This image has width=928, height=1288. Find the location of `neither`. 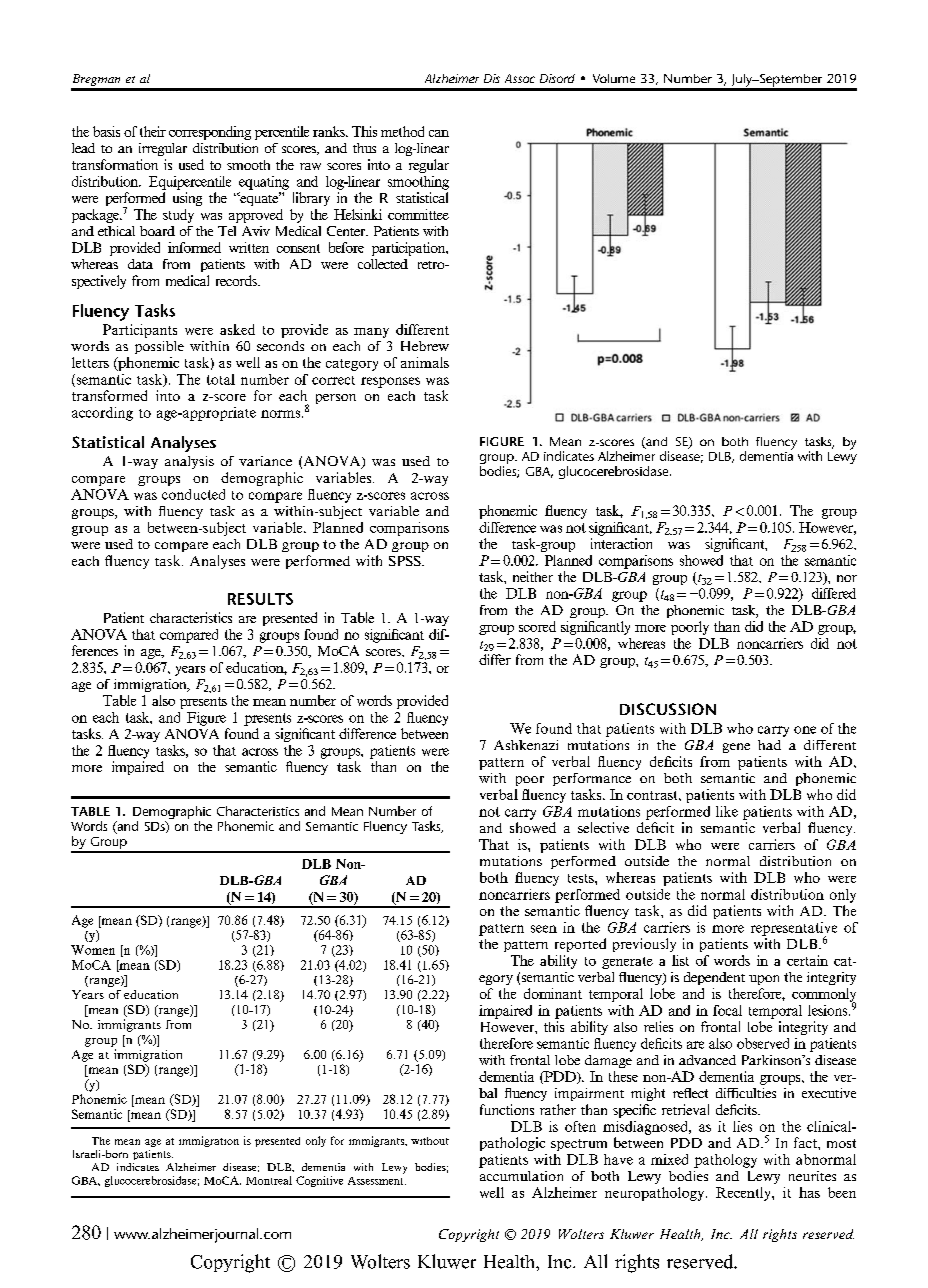

neither is located at coordinates (533, 576).
